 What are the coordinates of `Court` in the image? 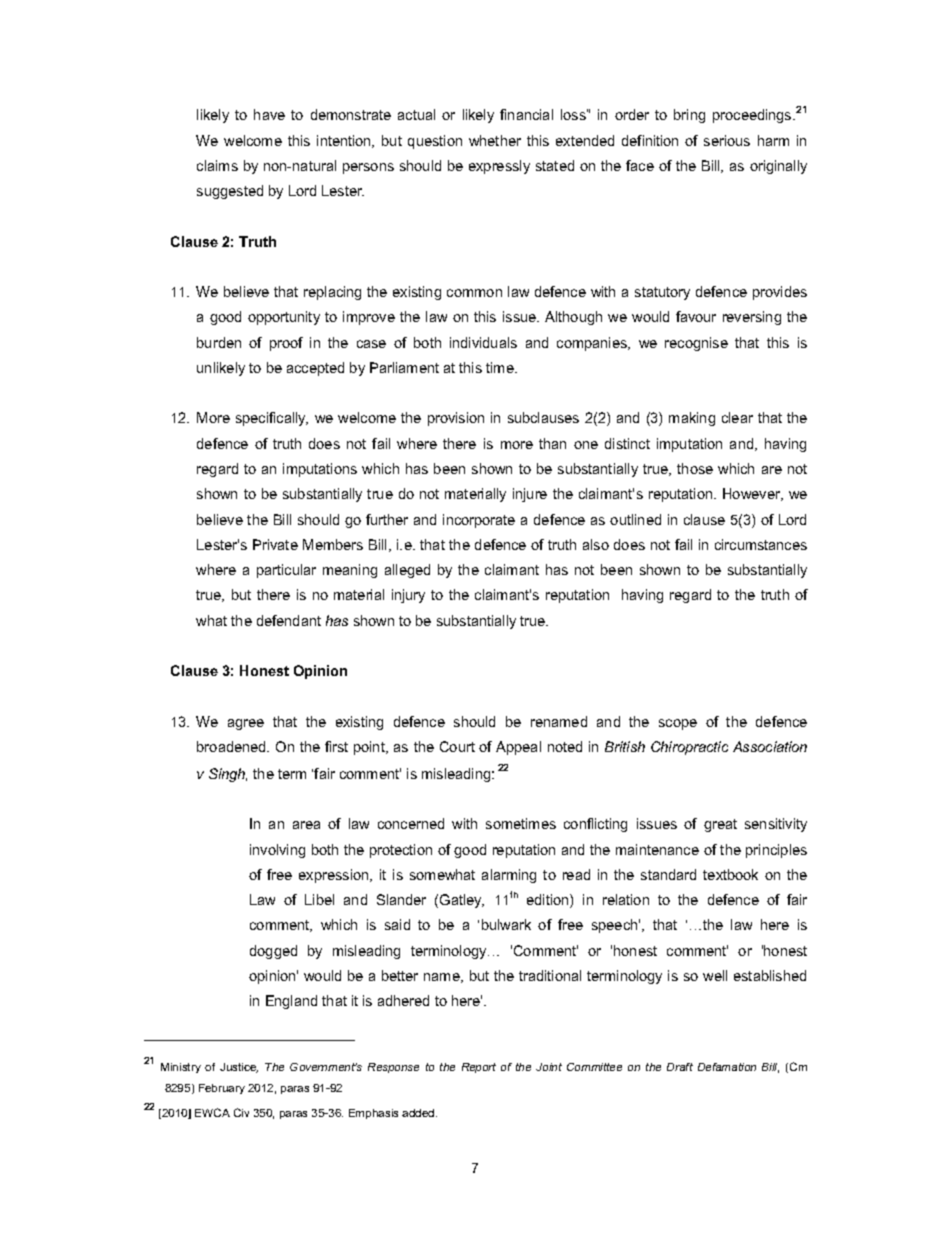 It's located at (457, 746).
